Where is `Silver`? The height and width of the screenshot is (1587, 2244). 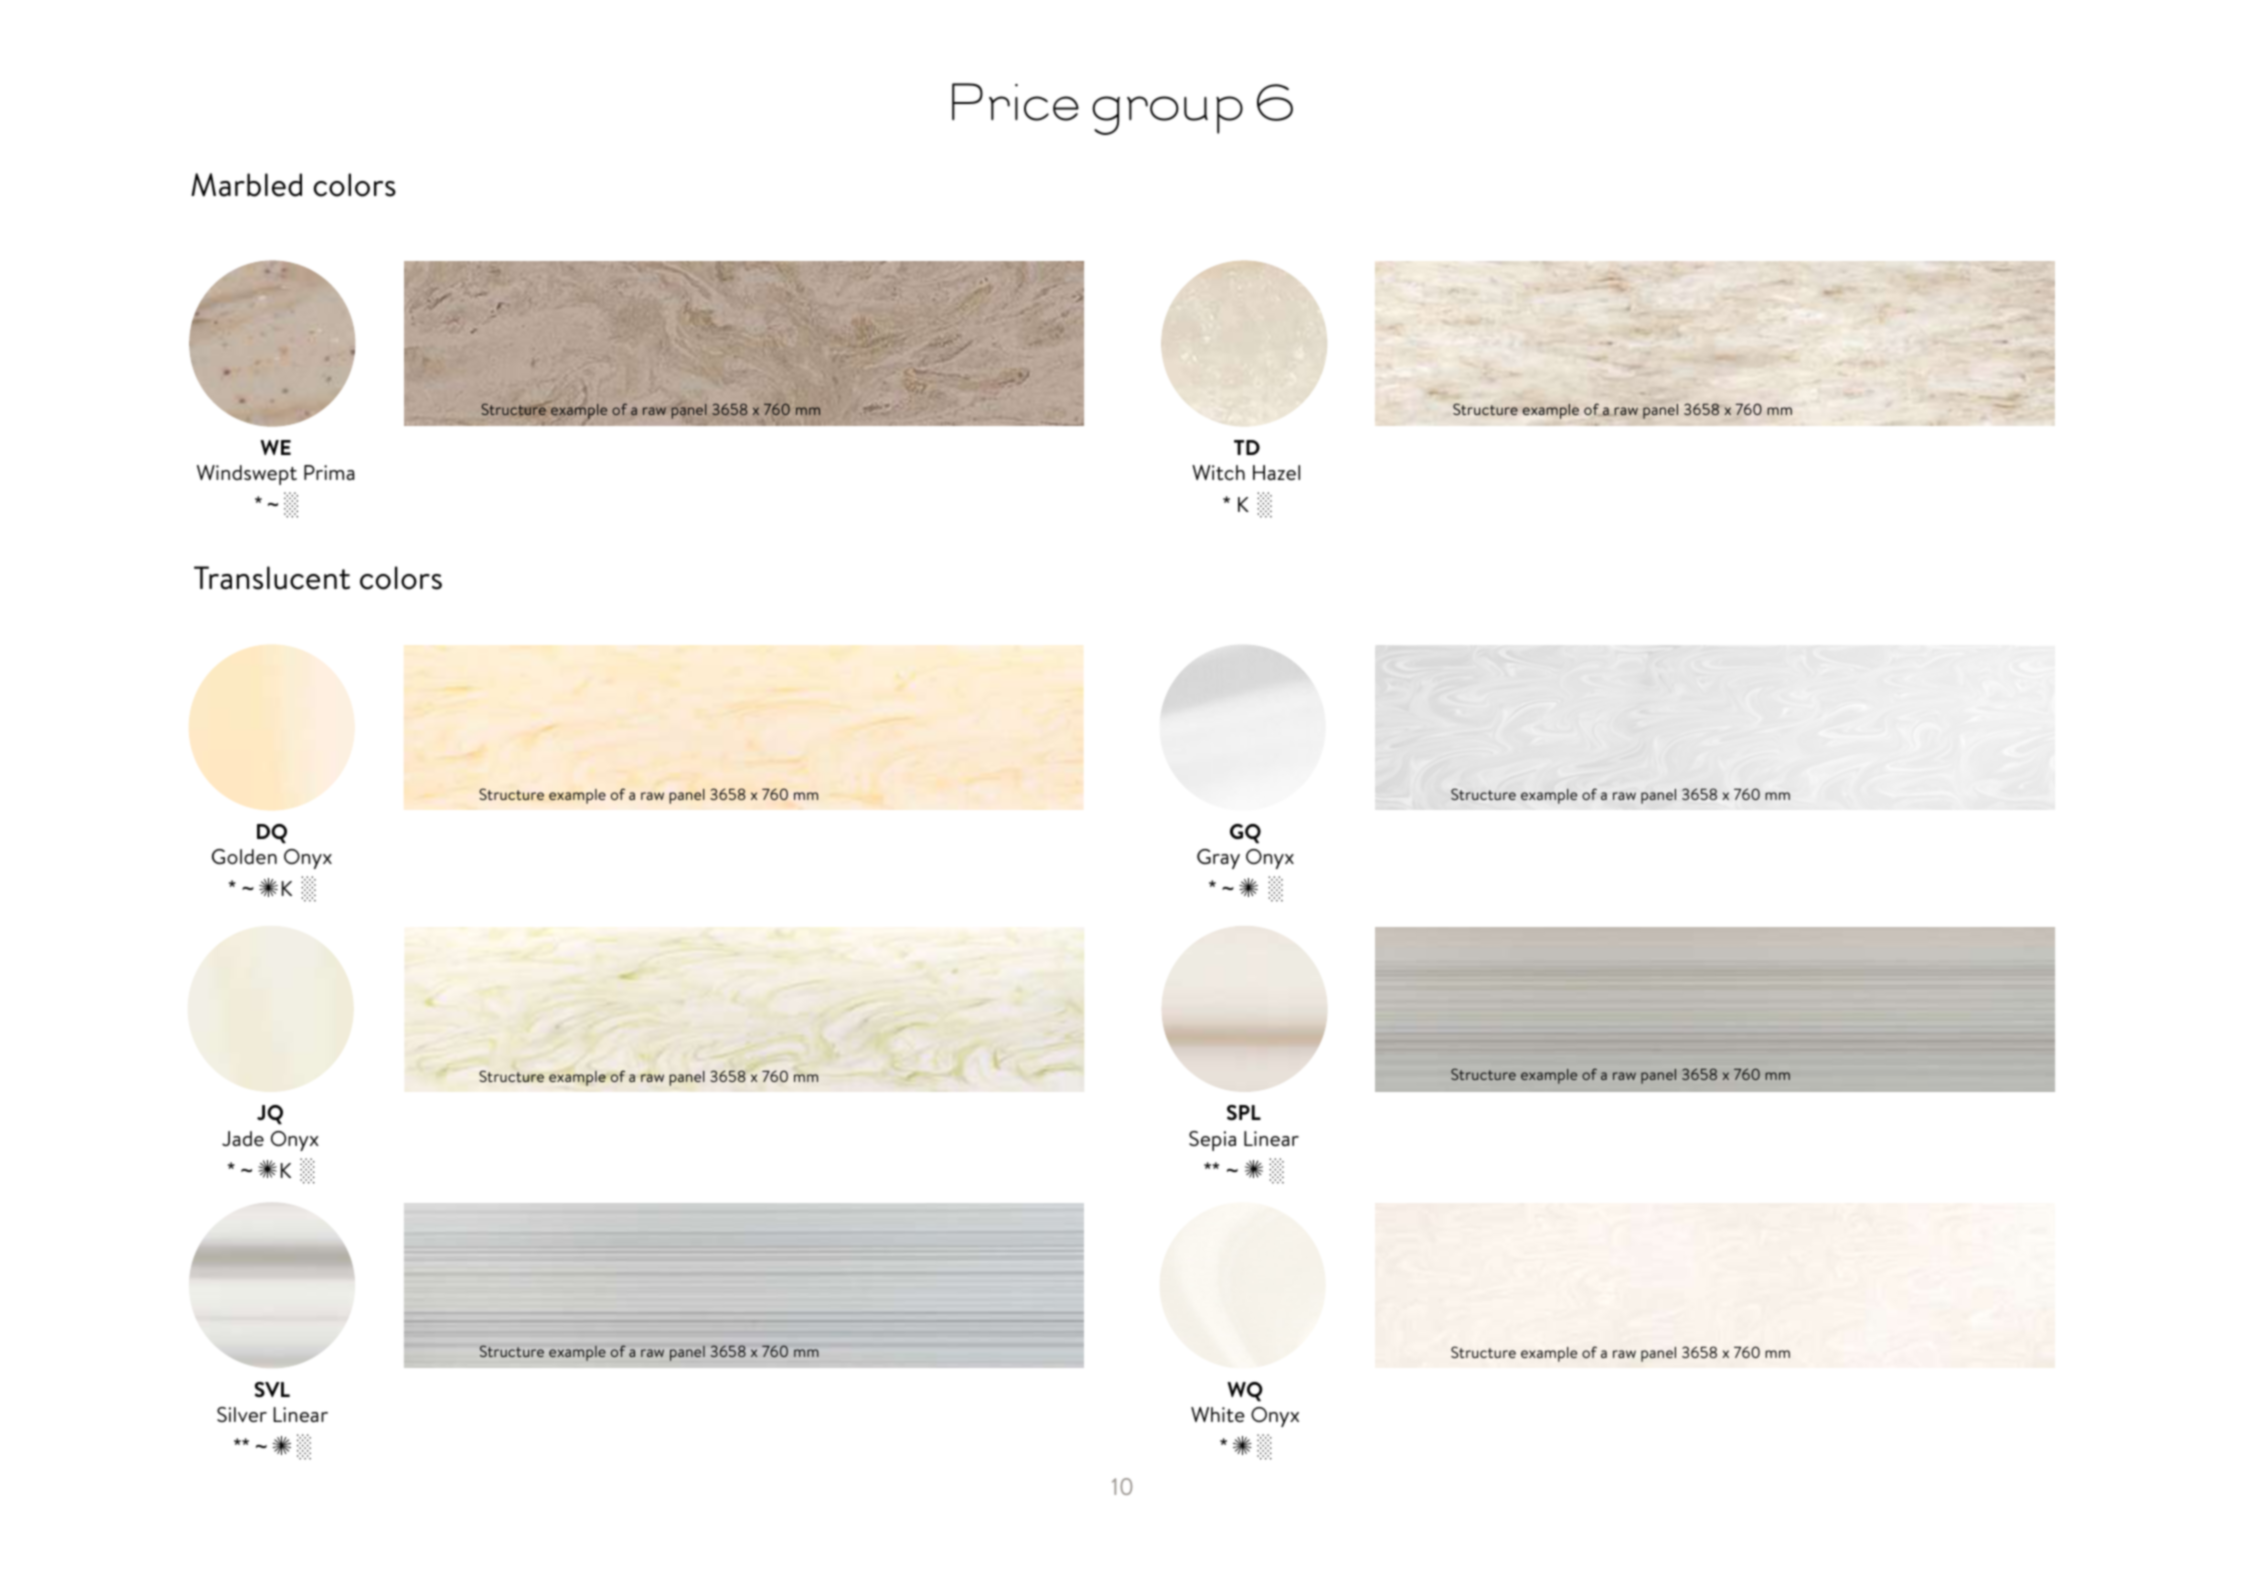 Silver is located at coordinates (242, 1414).
